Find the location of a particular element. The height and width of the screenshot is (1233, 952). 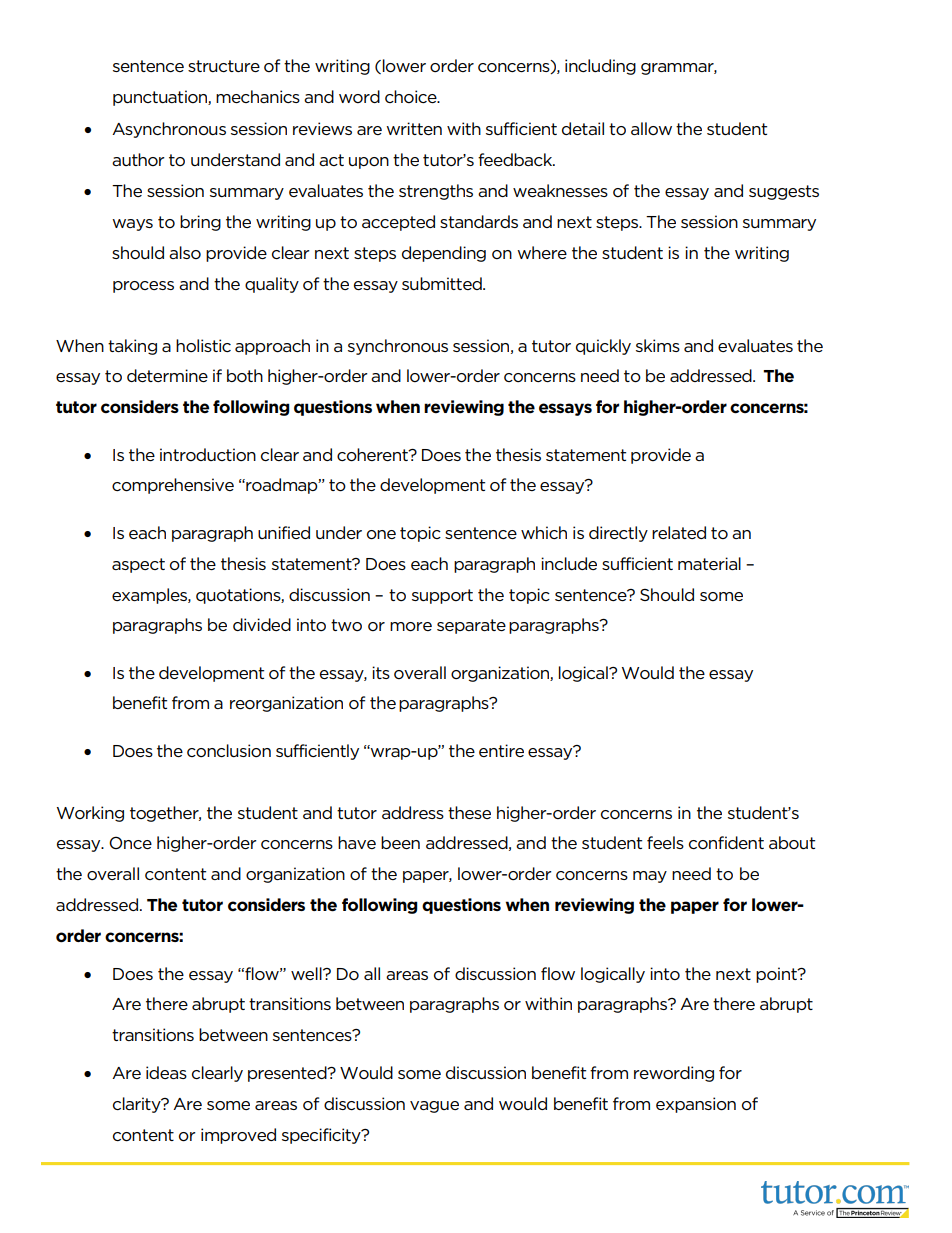

clarity is located at coordinates (138, 1105).
